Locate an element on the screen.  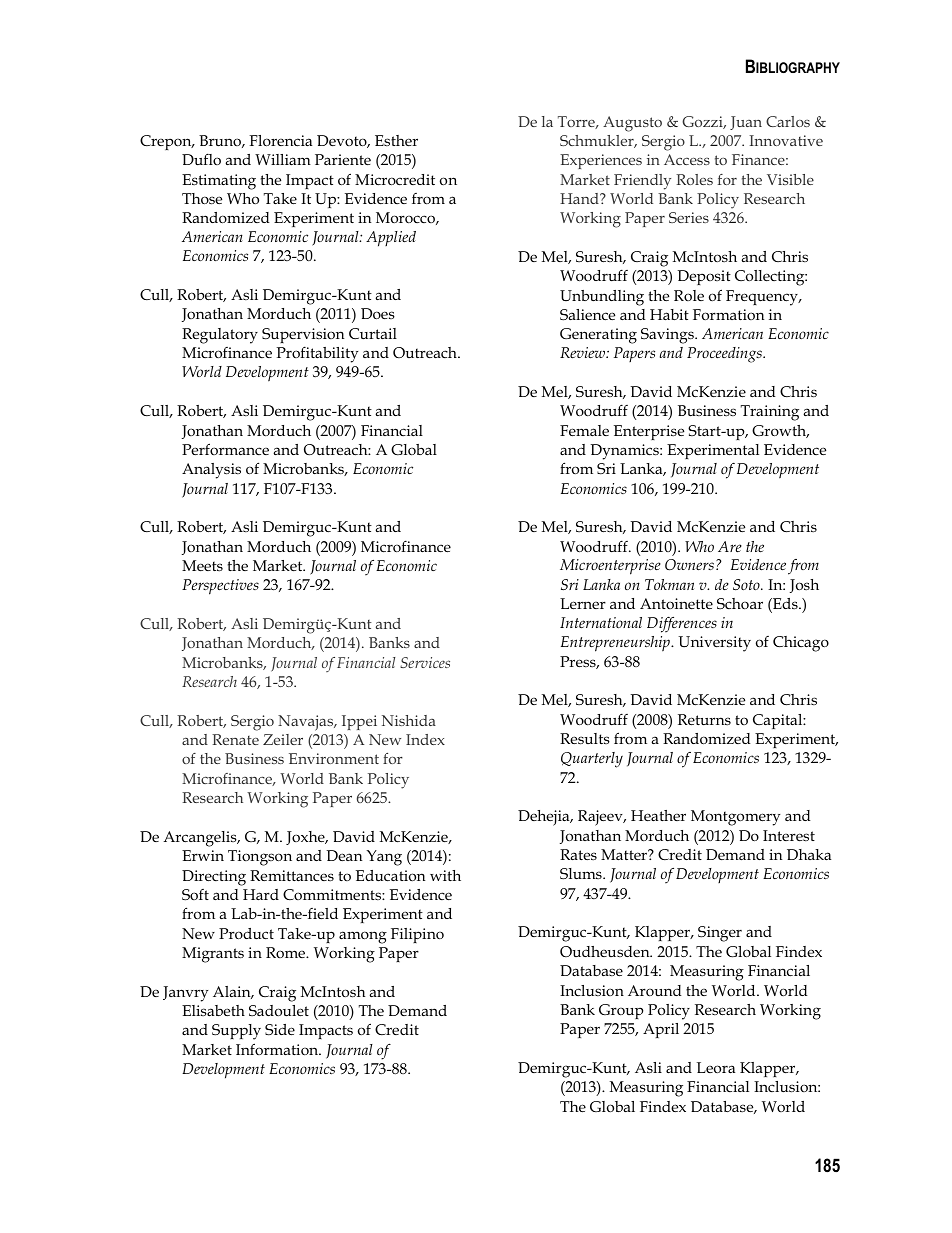
Returns is located at coordinates (704, 720).
